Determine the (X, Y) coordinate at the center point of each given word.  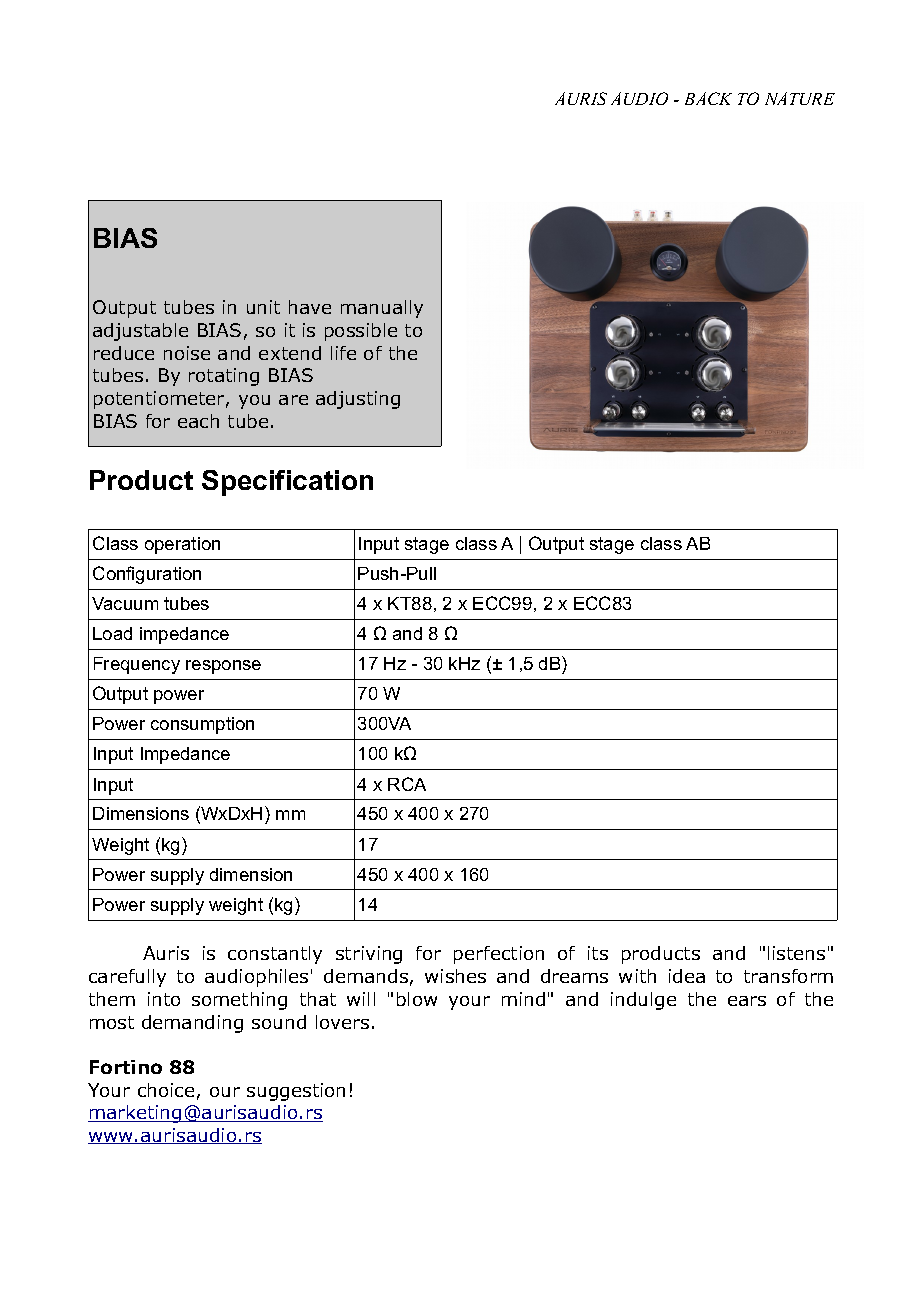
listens (796, 953)
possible (361, 332)
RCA (407, 784)
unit (263, 307)
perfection (499, 955)
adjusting (358, 400)
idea (687, 976)
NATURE (800, 98)
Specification (287, 483)
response (223, 667)
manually (382, 309)
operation (182, 545)
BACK (708, 98)
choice (166, 1090)
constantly (275, 955)
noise (187, 353)
